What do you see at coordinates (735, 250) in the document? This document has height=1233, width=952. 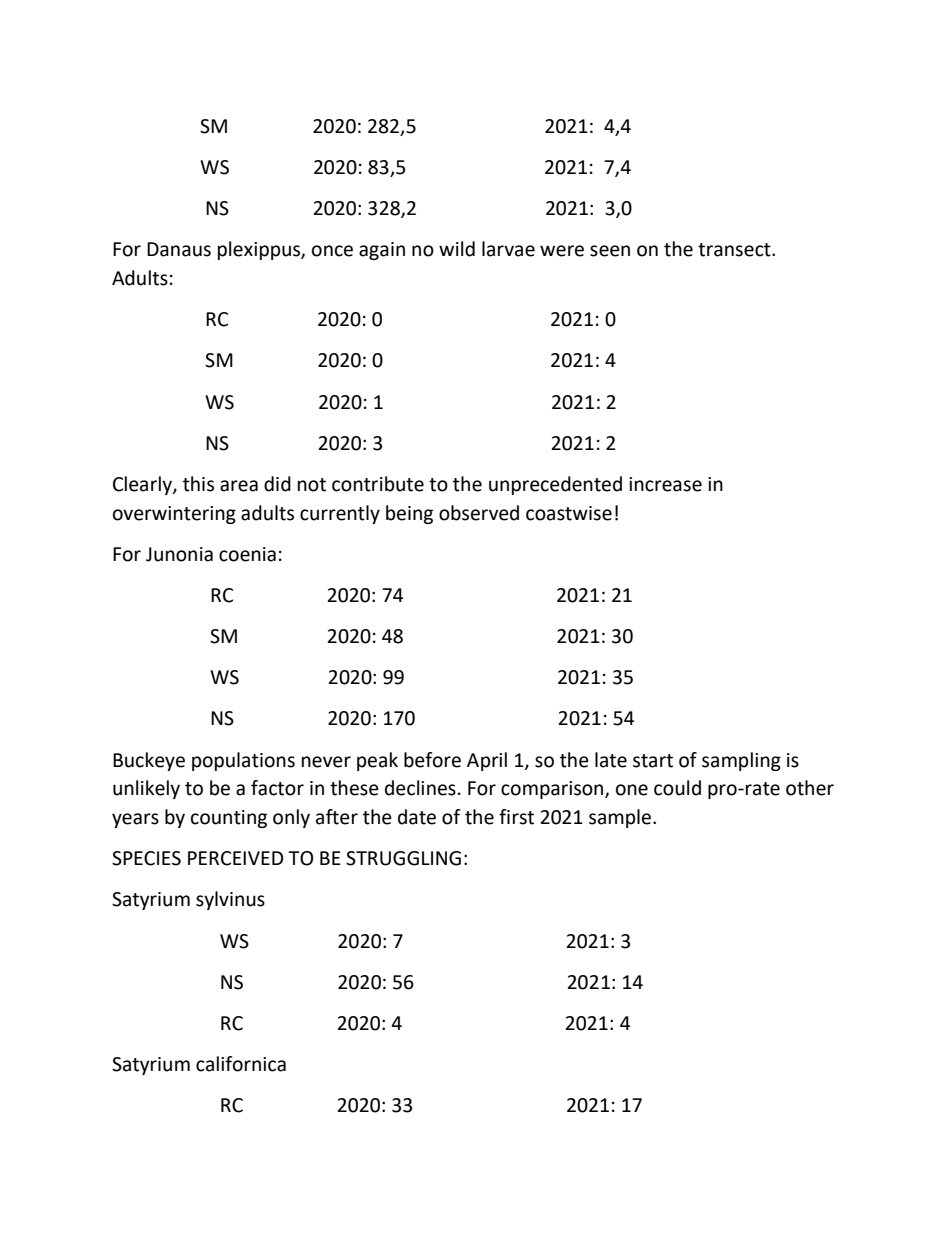 I see `transect` at bounding box center [735, 250].
